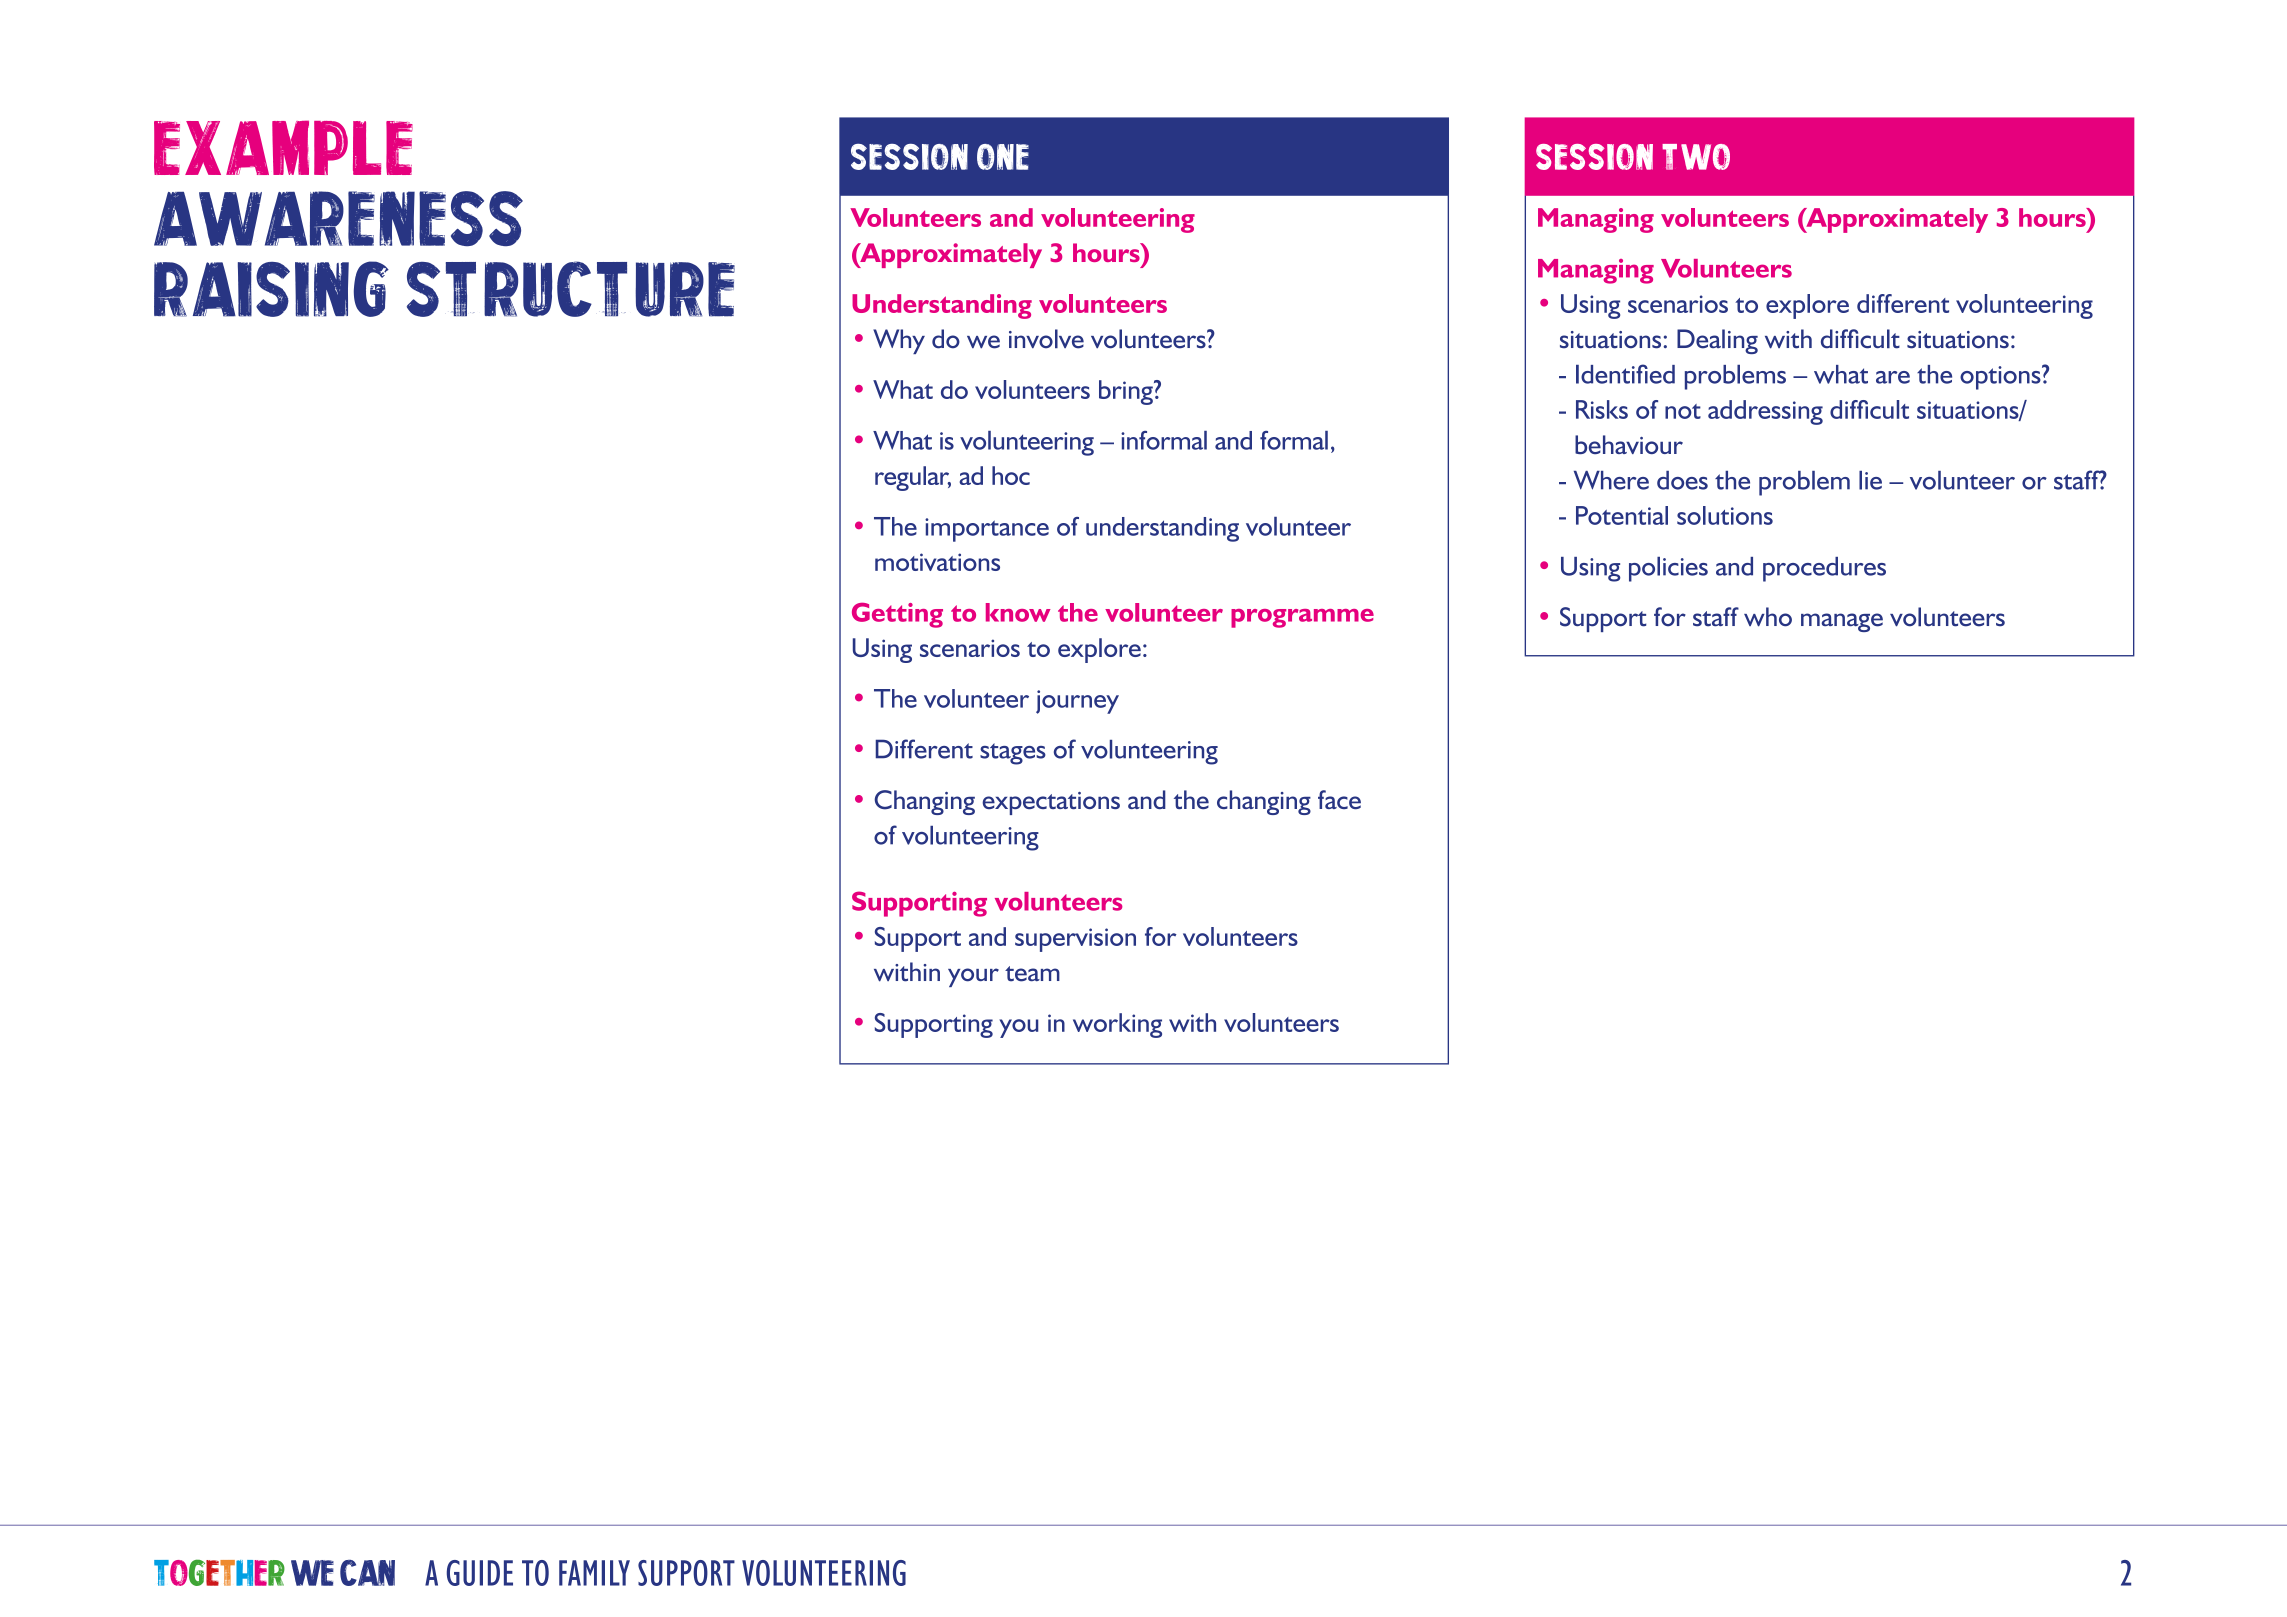  What do you see at coordinates (480, 1573) in the document?
I see `GUIDE` at bounding box center [480, 1573].
